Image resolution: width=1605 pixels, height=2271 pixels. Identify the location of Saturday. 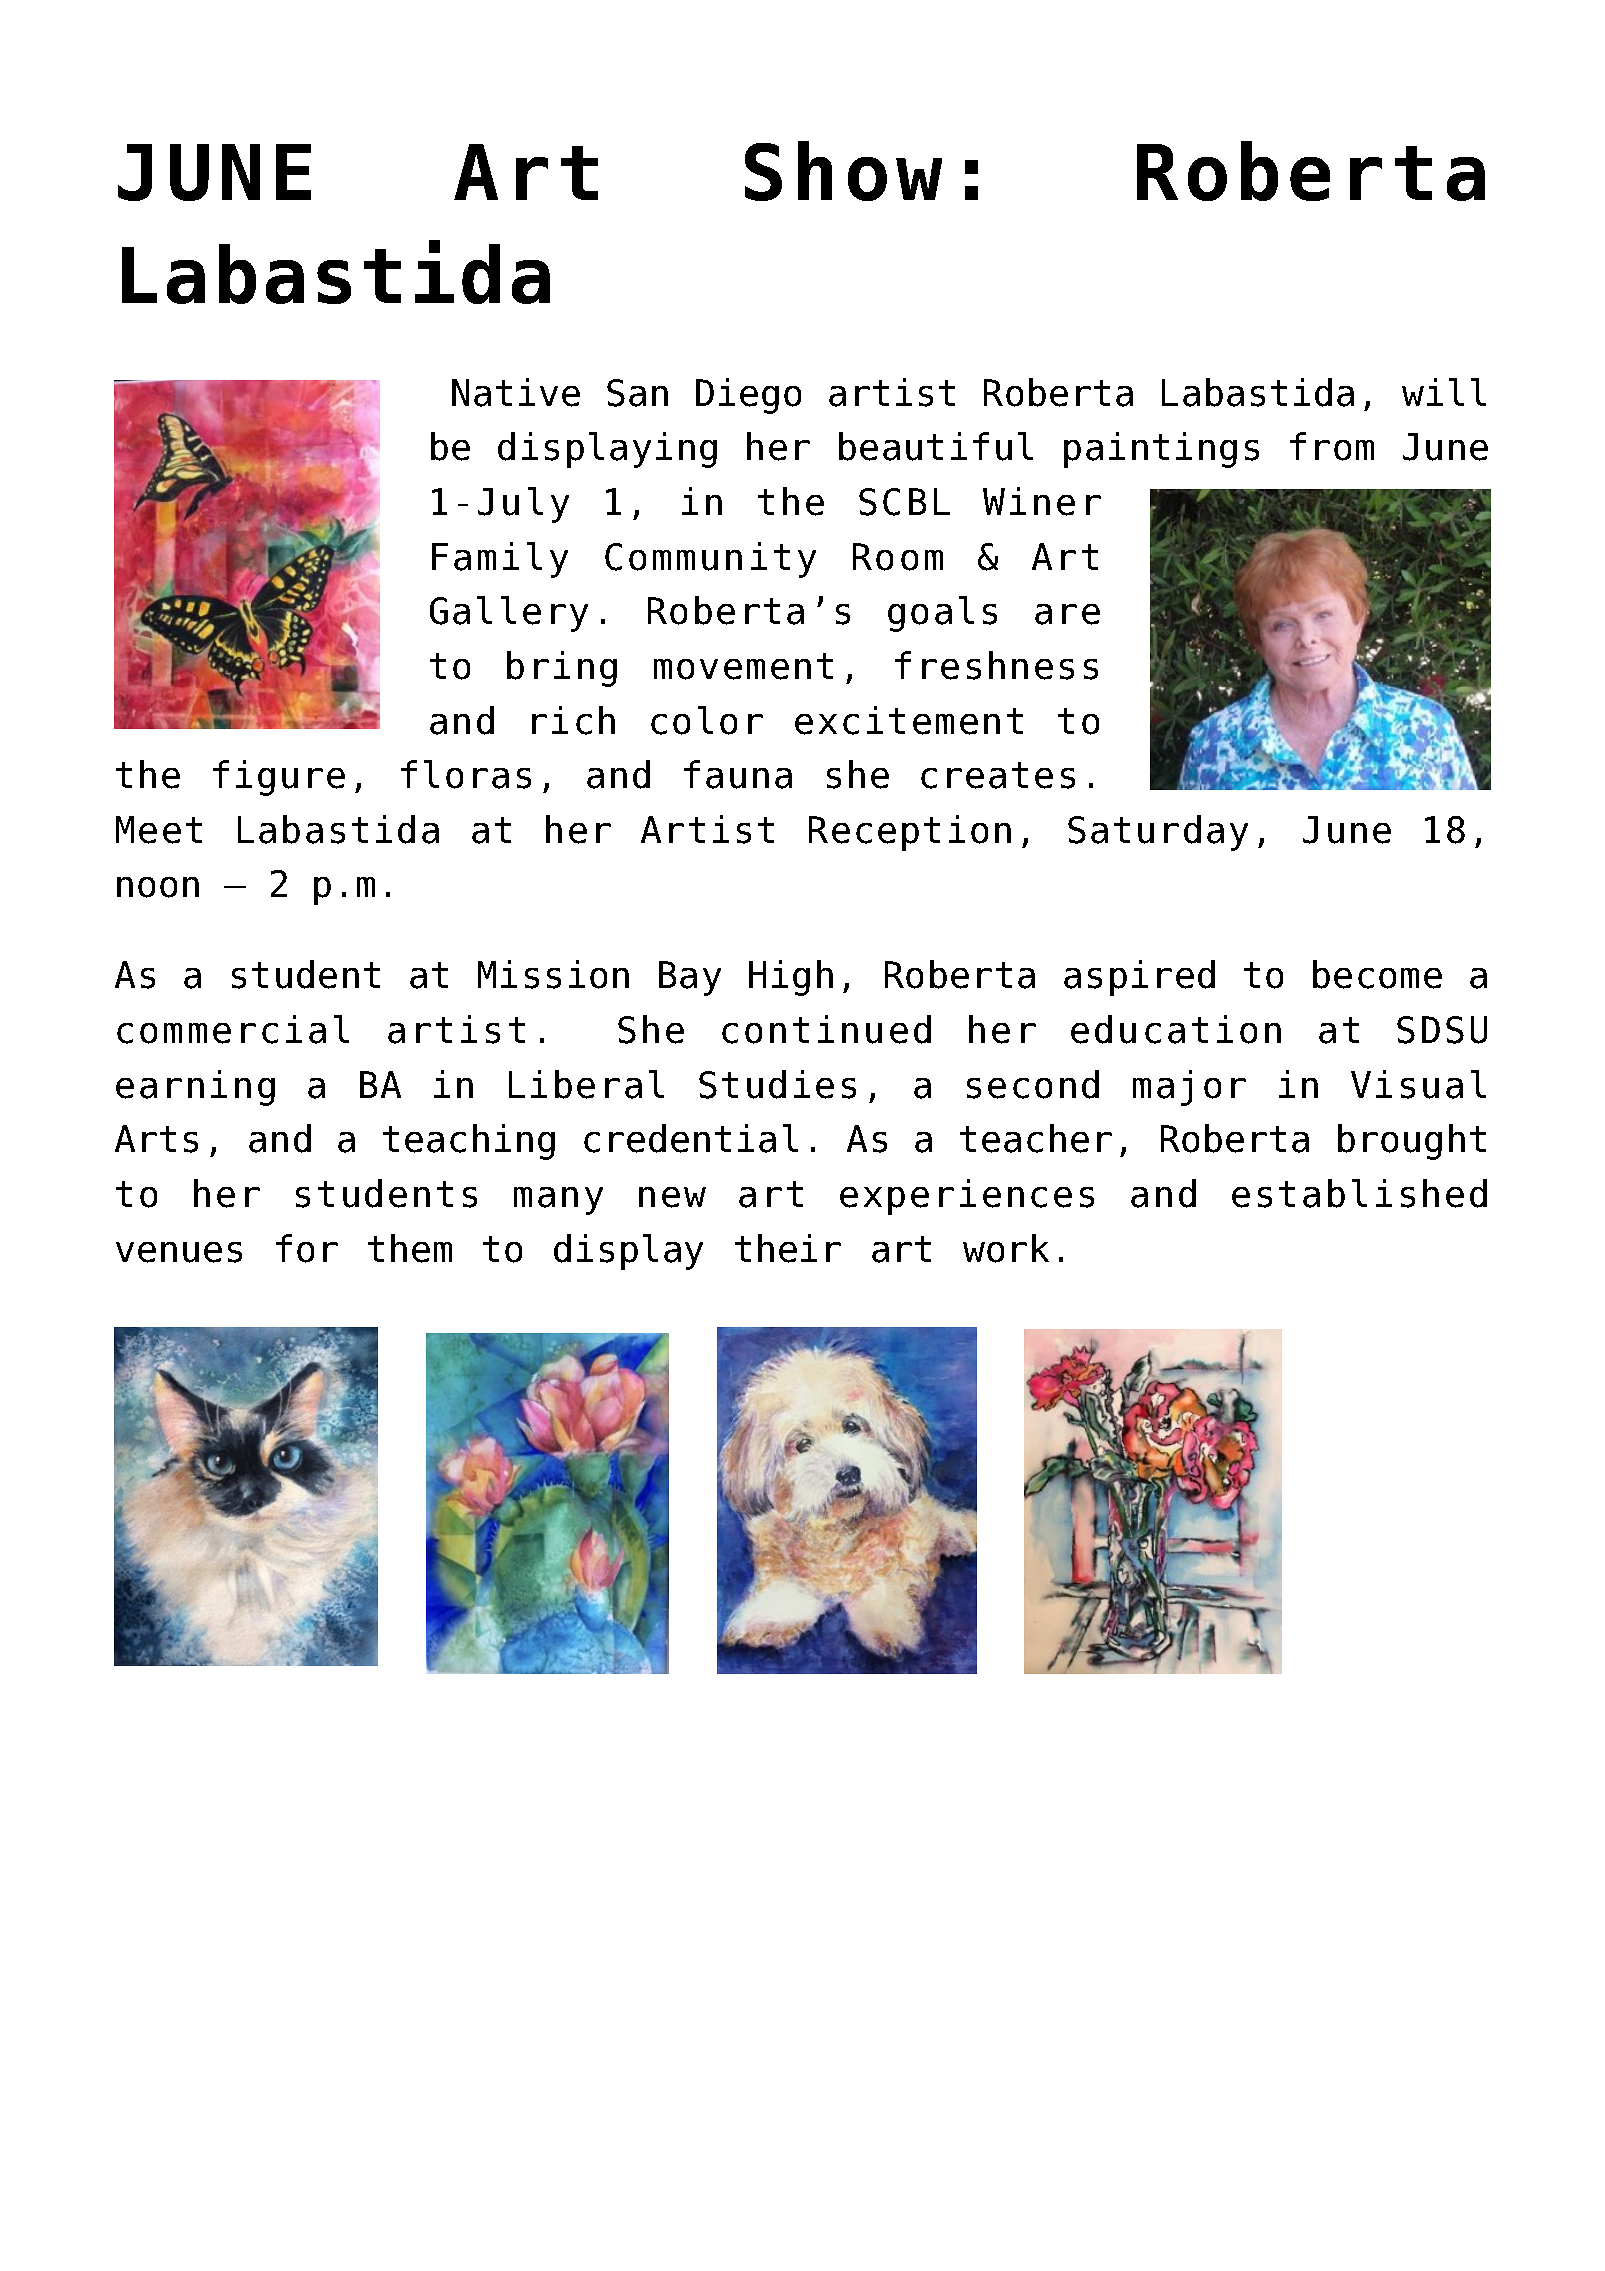
(1158, 833).
